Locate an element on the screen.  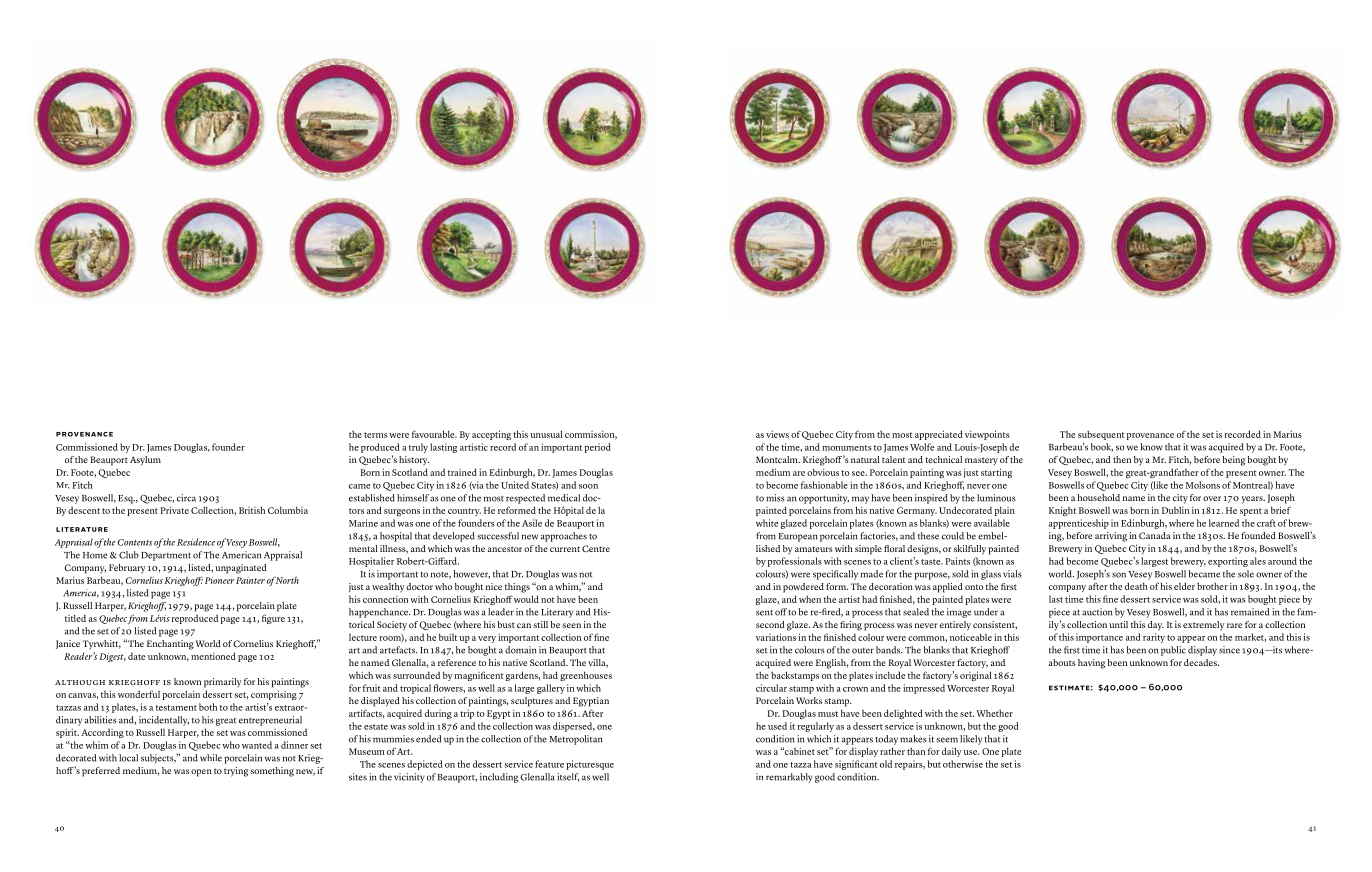
trying is located at coordinates (236, 772).
